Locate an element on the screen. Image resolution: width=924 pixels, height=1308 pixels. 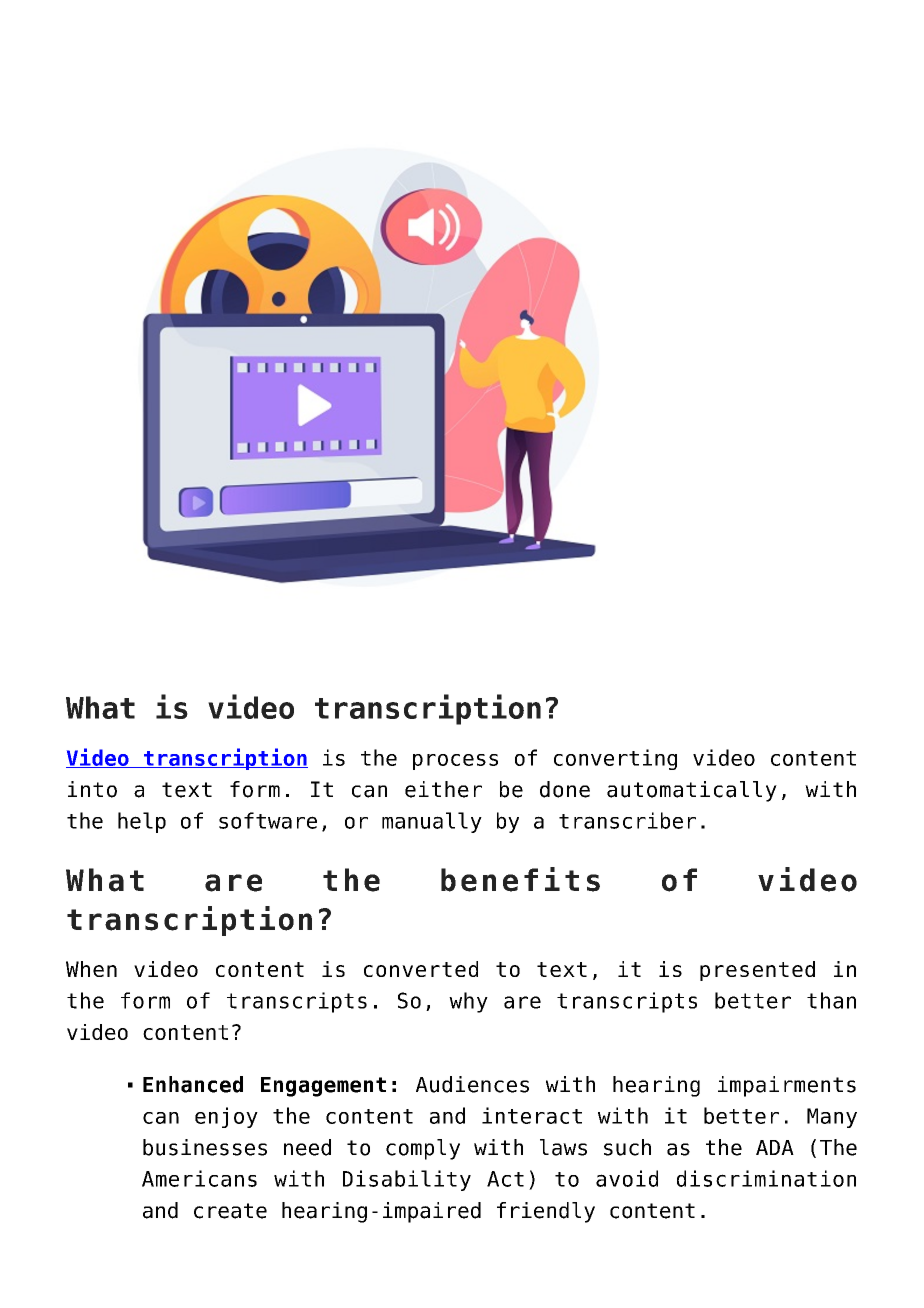
create is located at coordinates (230, 1211).
